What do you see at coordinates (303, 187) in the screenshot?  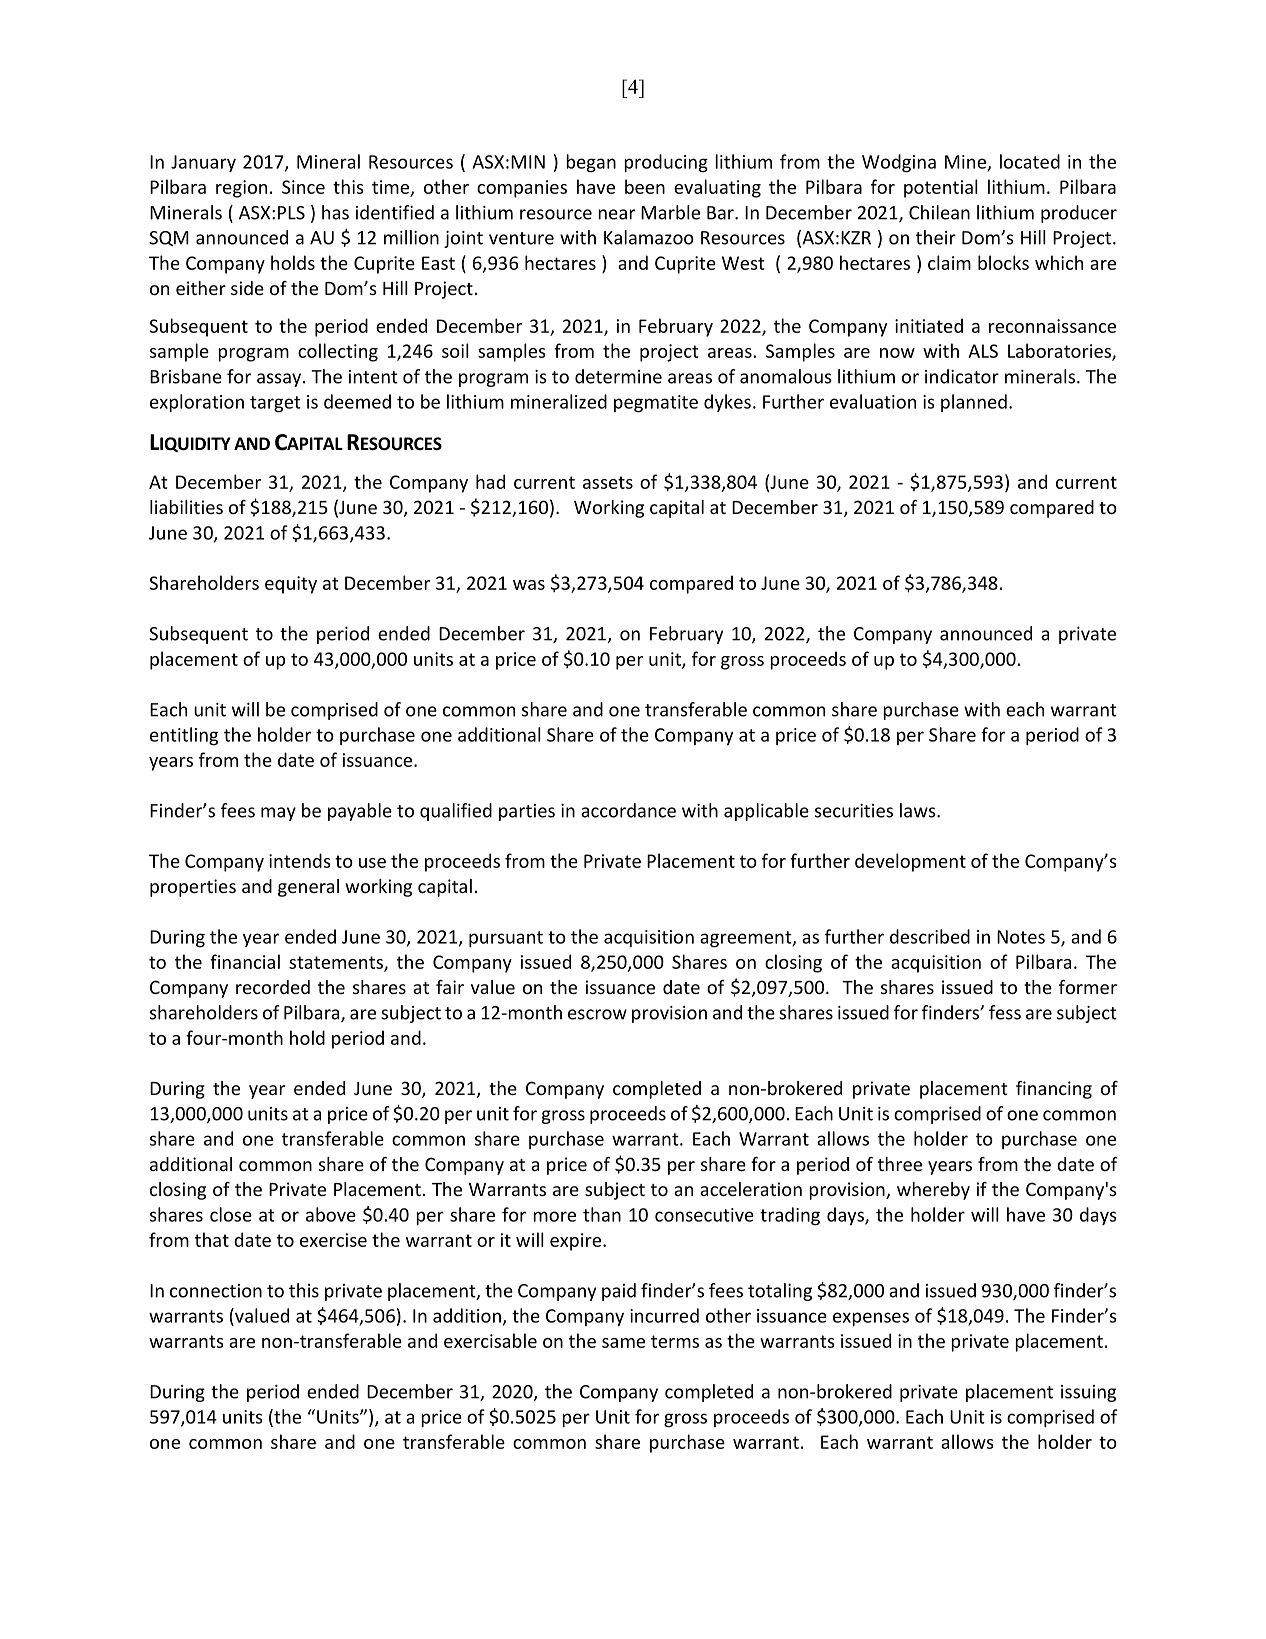 I see `Since` at bounding box center [303, 187].
